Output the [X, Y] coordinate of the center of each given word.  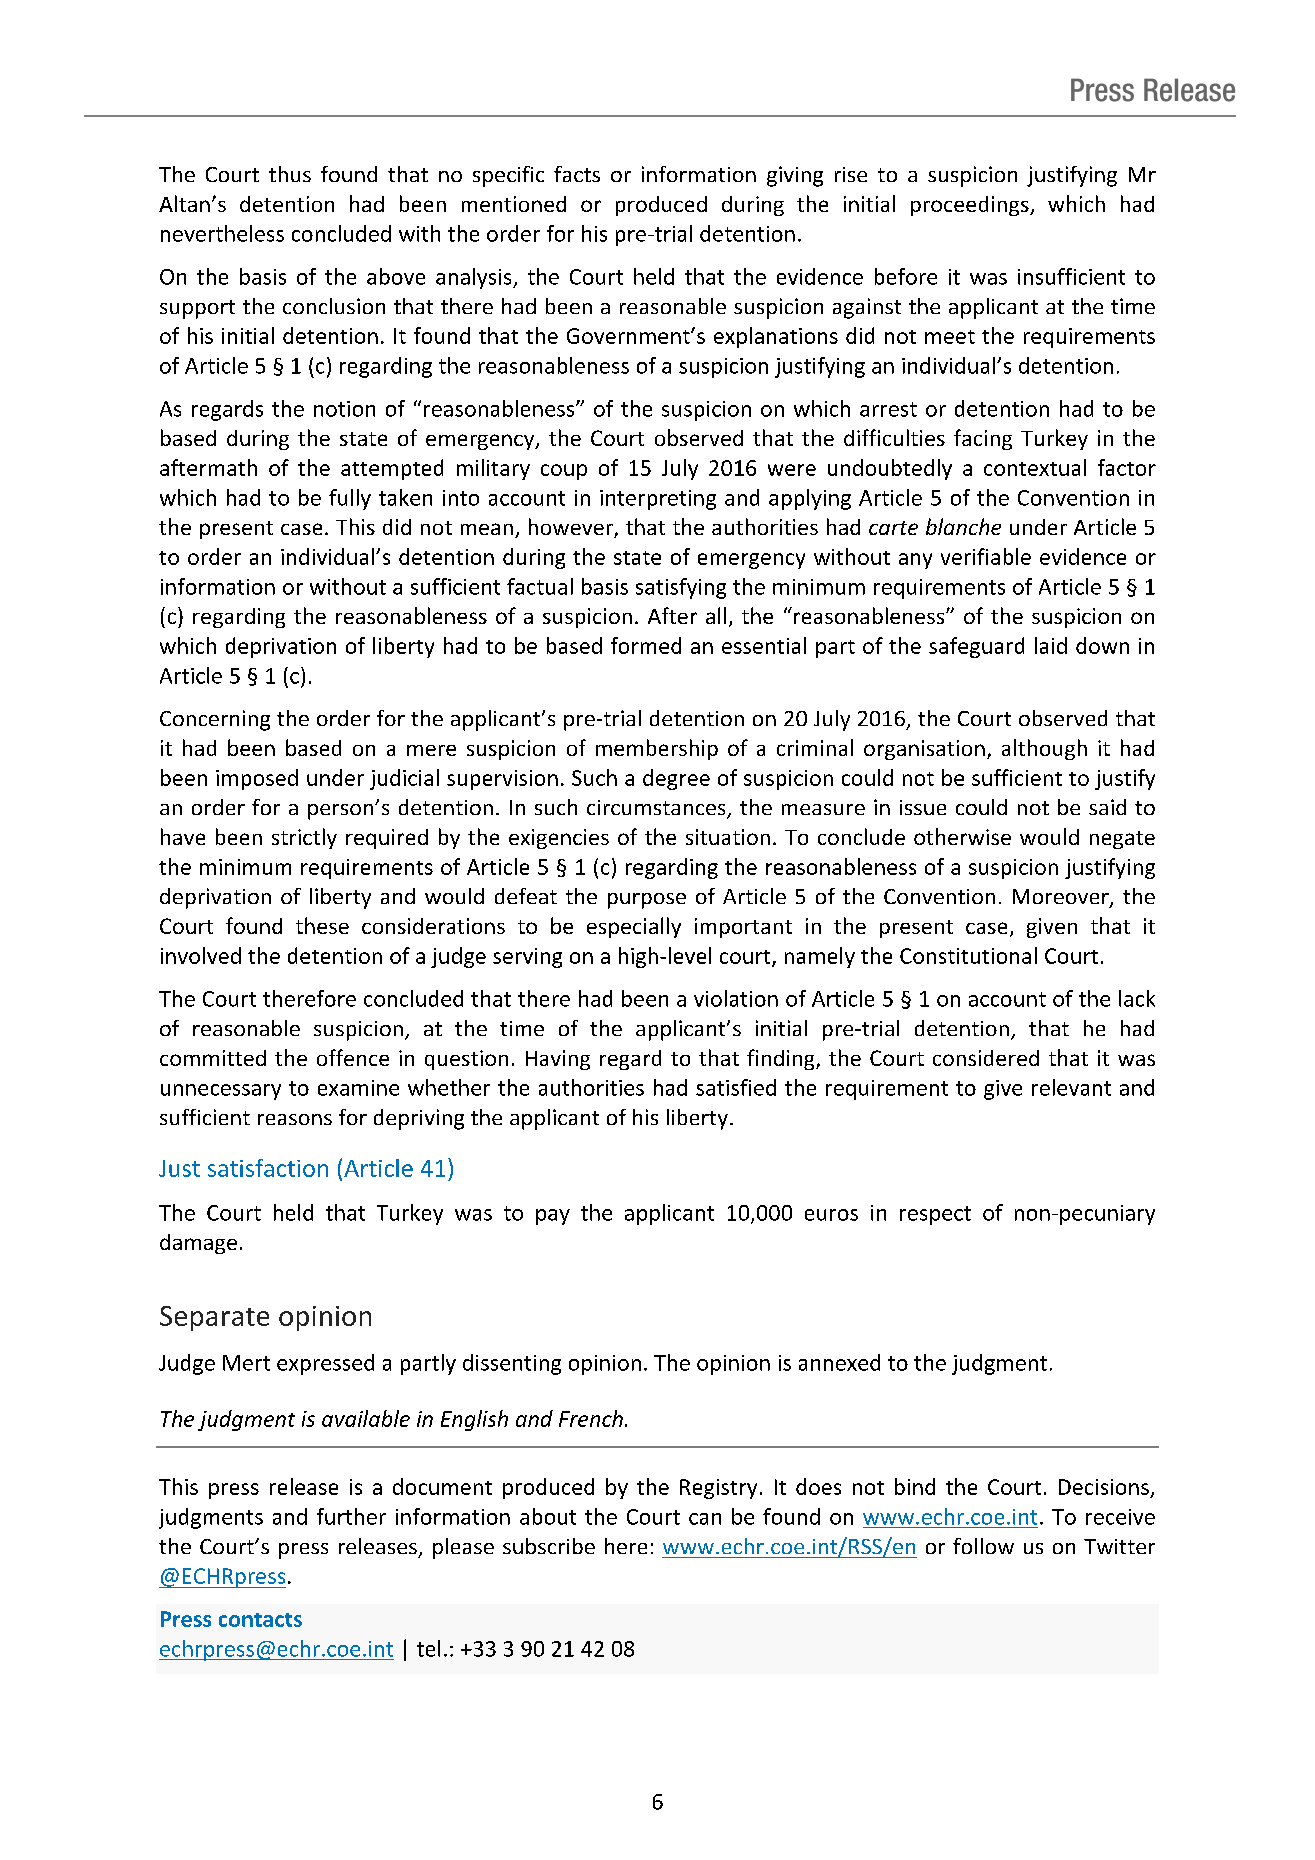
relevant [1071, 1087]
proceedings [971, 206]
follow [983, 1546]
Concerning [215, 720]
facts [577, 174]
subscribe [549, 1546]
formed [646, 645]
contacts [260, 1620]
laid [1051, 645]
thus [290, 174]
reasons [295, 1119]
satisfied [736, 1087]
